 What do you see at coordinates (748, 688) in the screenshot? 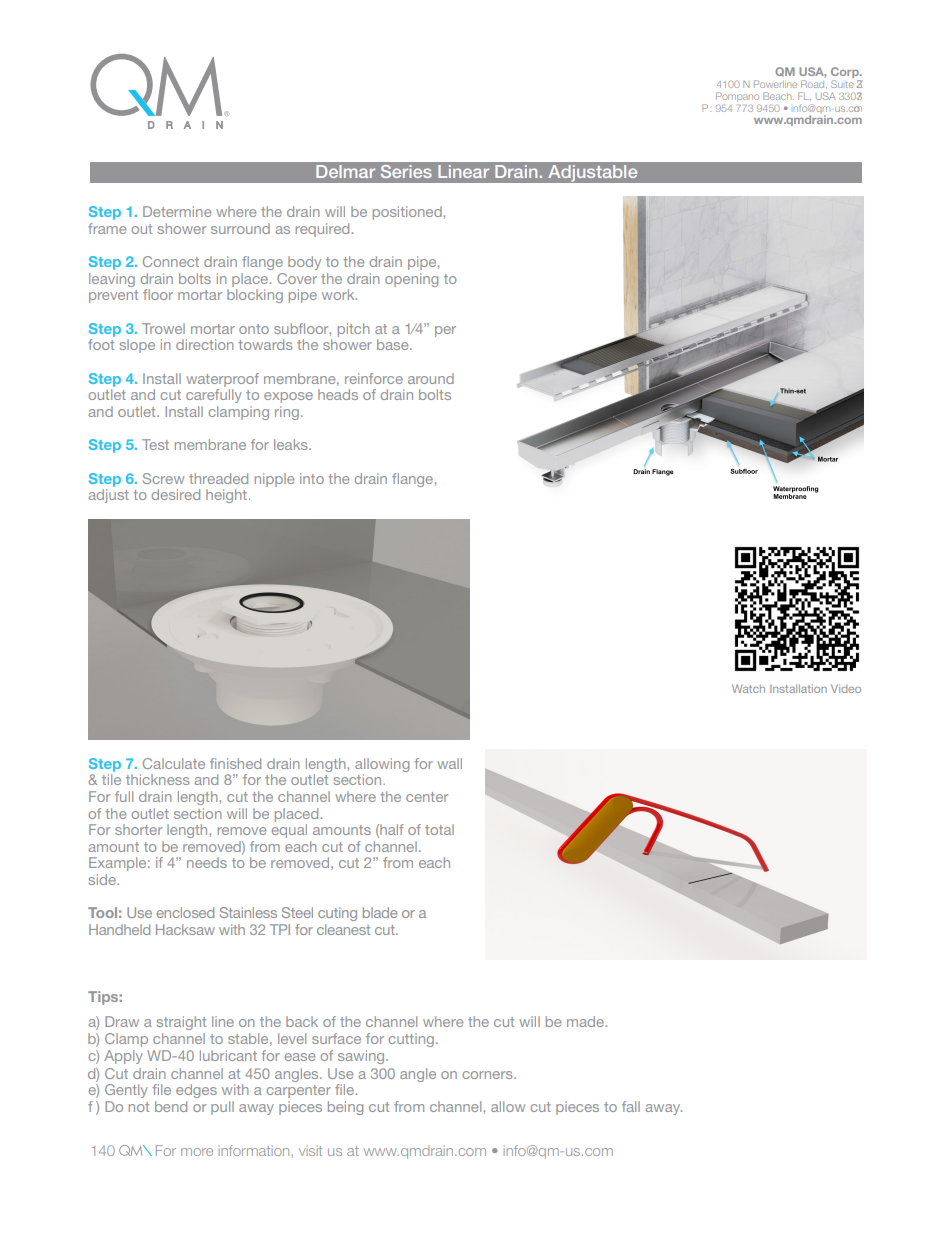
I see `Watch` at bounding box center [748, 688].
